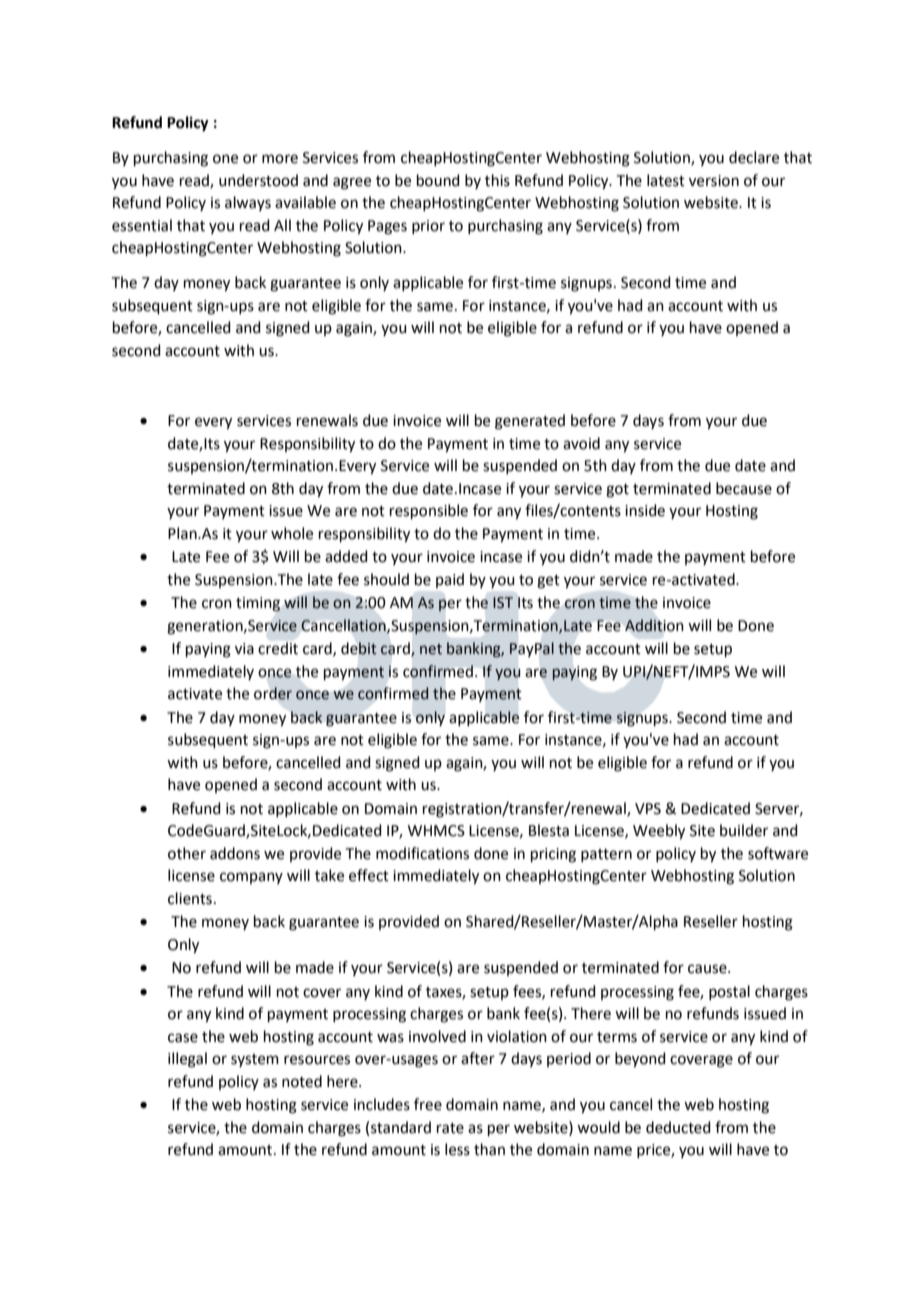 Image resolution: width=924 pixels, height=1308 pixels. What do you see at coordinates (431, 649) in the document?
I see `net` at bounding box center [431, 649].
